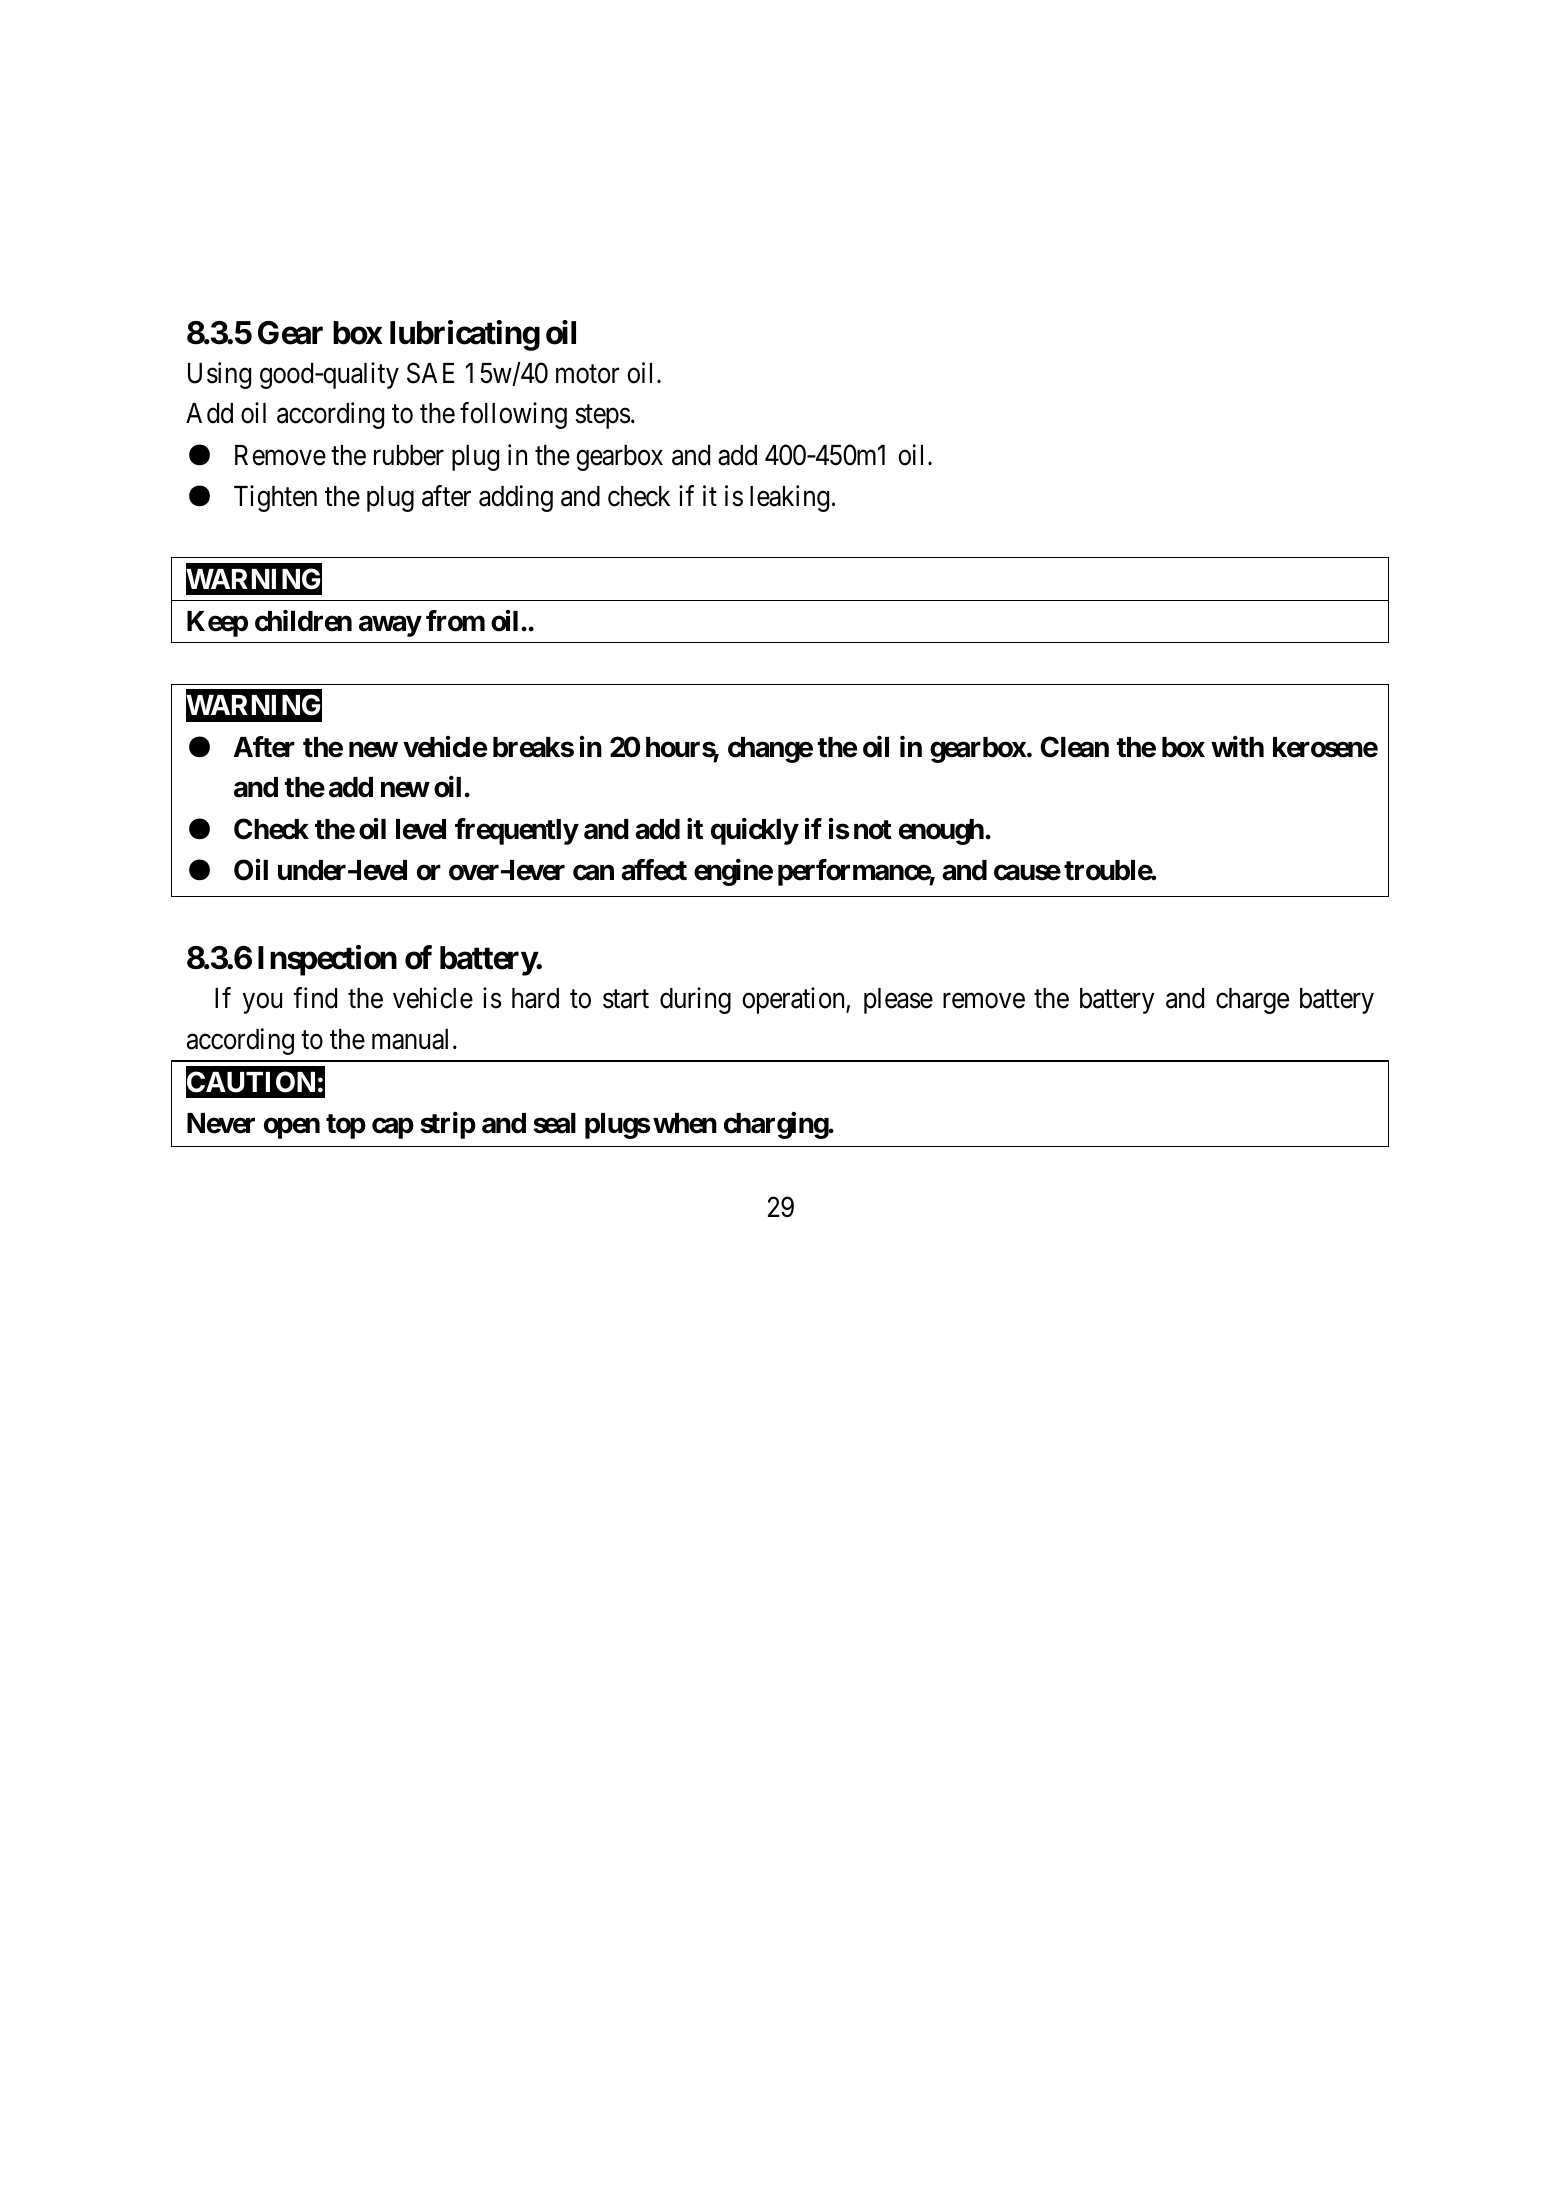 The width and height of the image is (1560, 2206). I want to click on top, so click(346, 1126).
